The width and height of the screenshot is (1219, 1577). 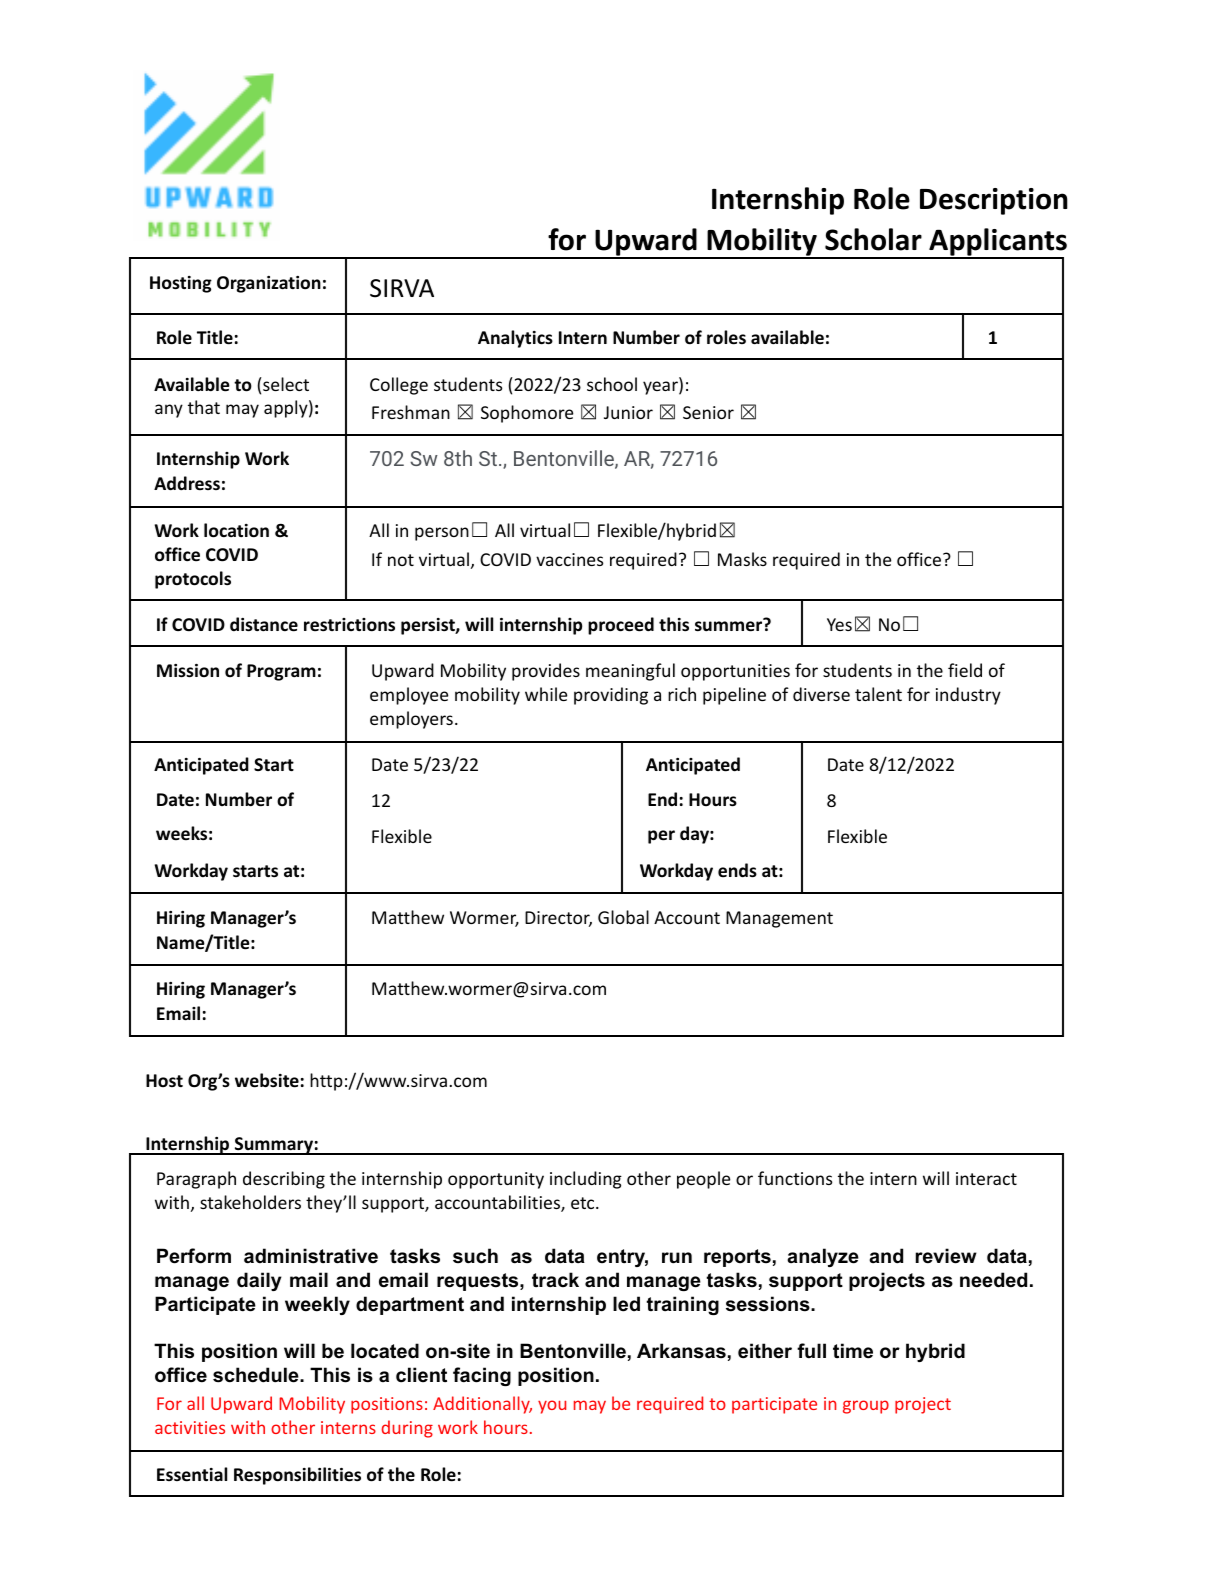 What do you see at coordinates (264, 624) in the screenshot?
I see `distance` at bounding box center [264, 624].
